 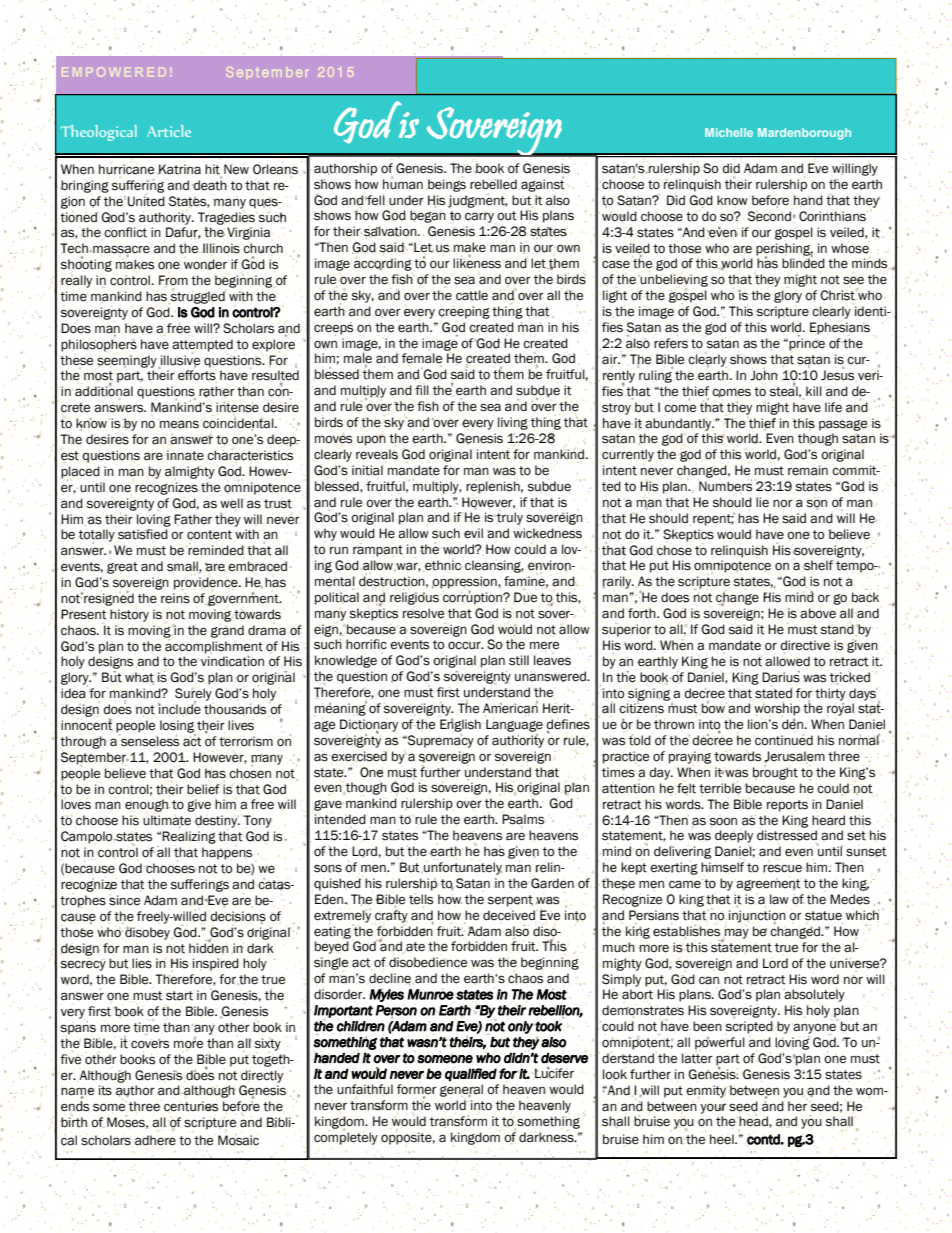 I want to click on John, so click(x=764, y=374).
